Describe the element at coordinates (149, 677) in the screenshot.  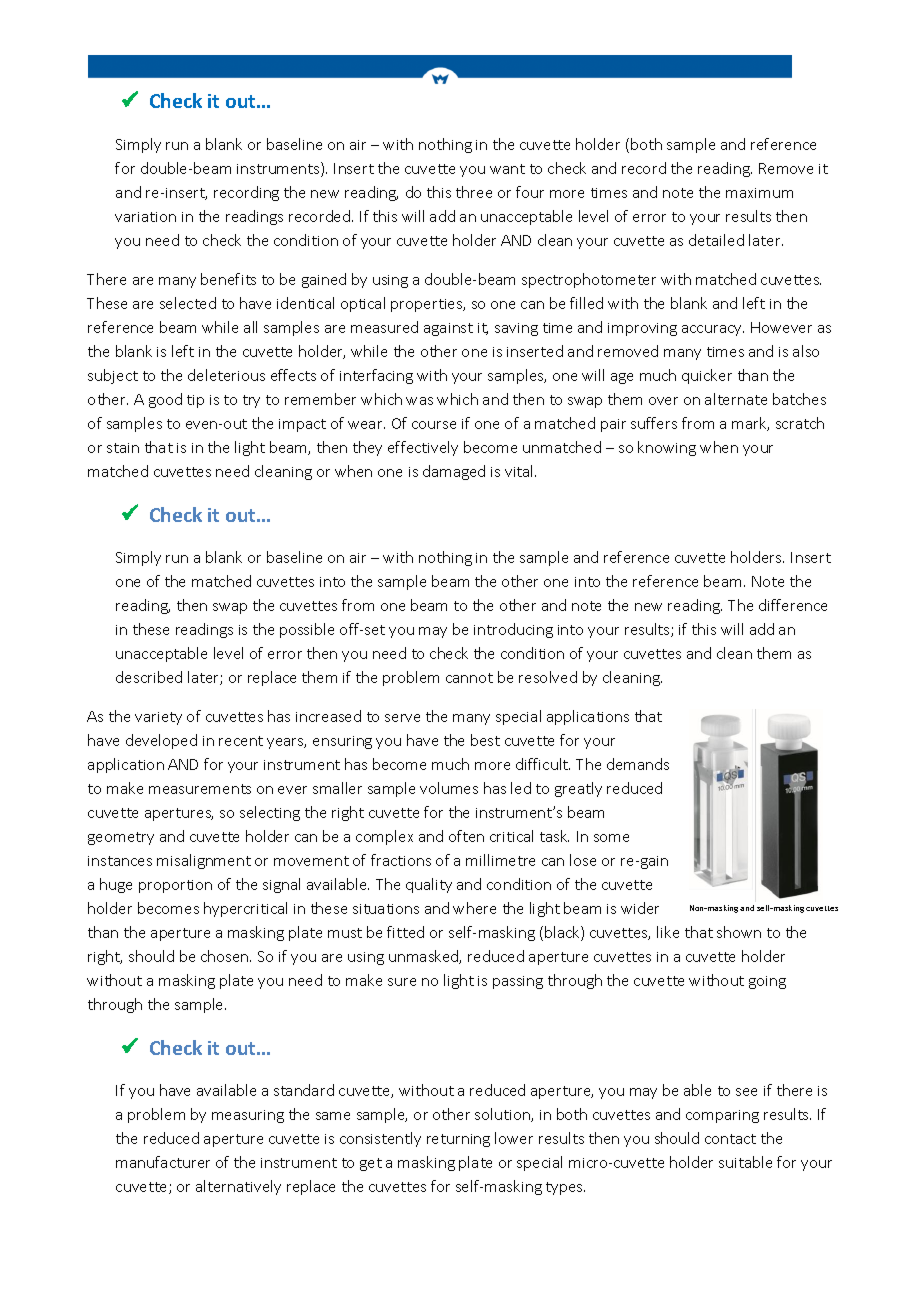
I see `described` at that location.
